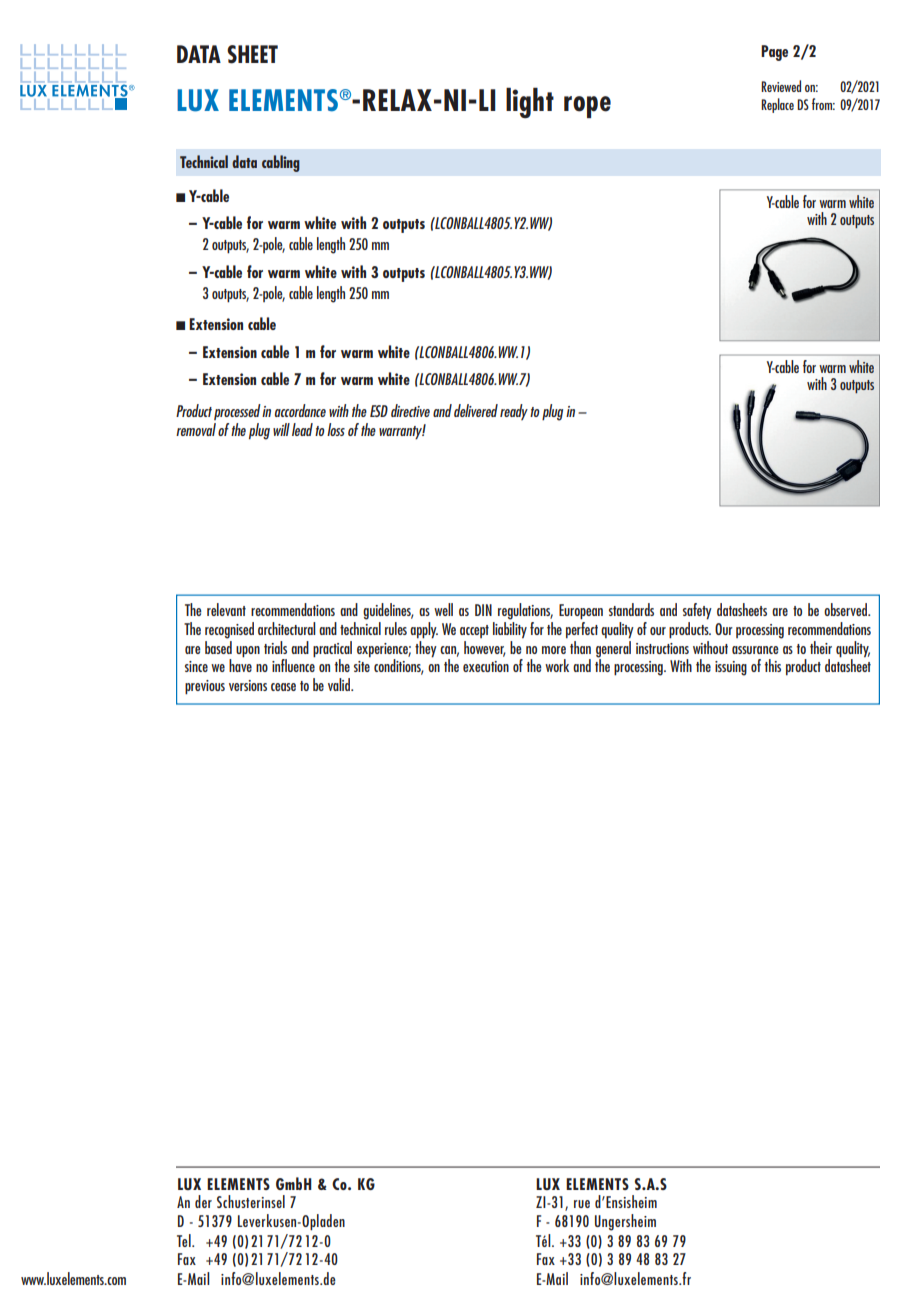  Describe the element at coordinates (275, 647) in the page. I see `trials` at that location.
